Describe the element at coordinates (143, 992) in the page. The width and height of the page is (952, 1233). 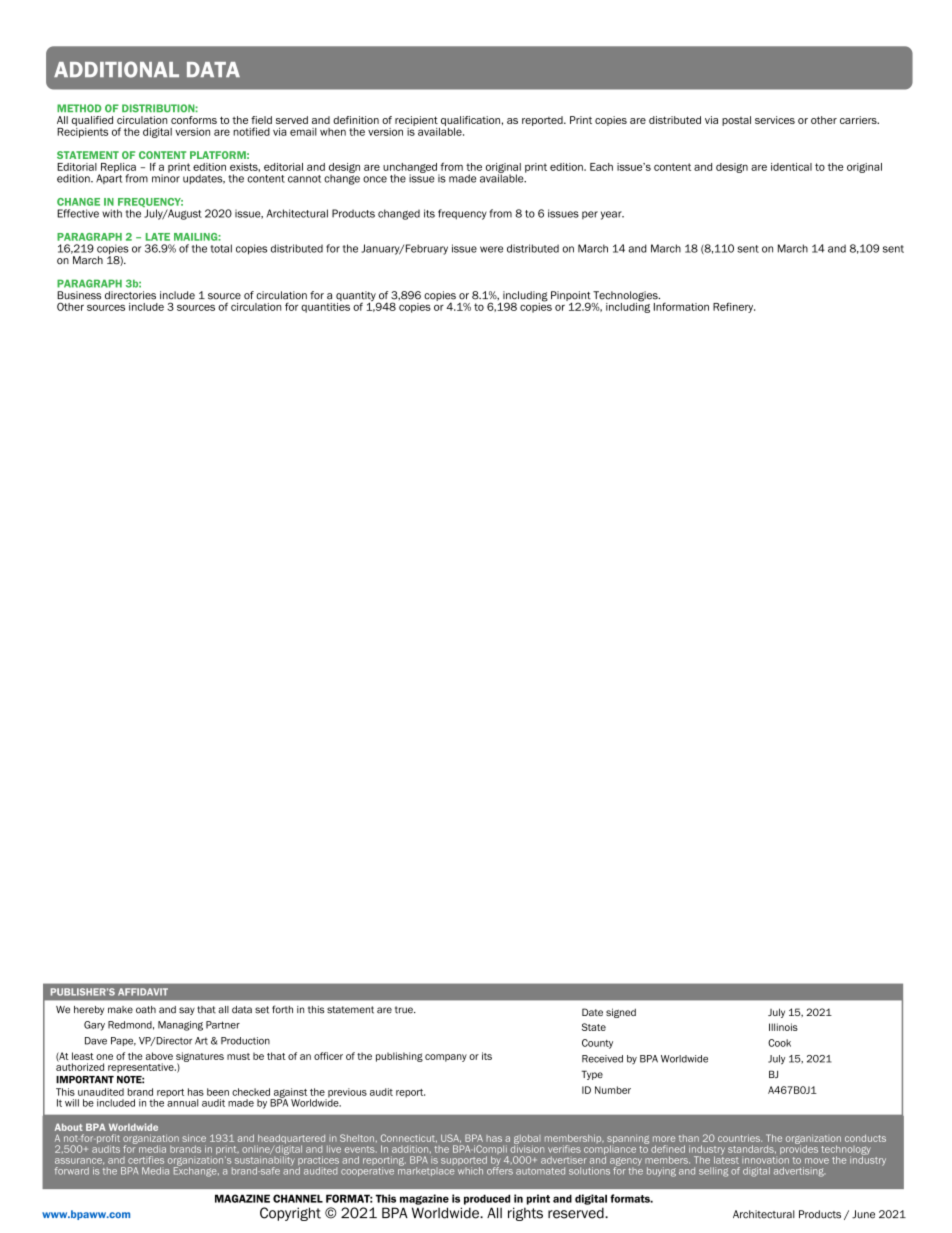
I see `AFFIDAVIT` at that location.
